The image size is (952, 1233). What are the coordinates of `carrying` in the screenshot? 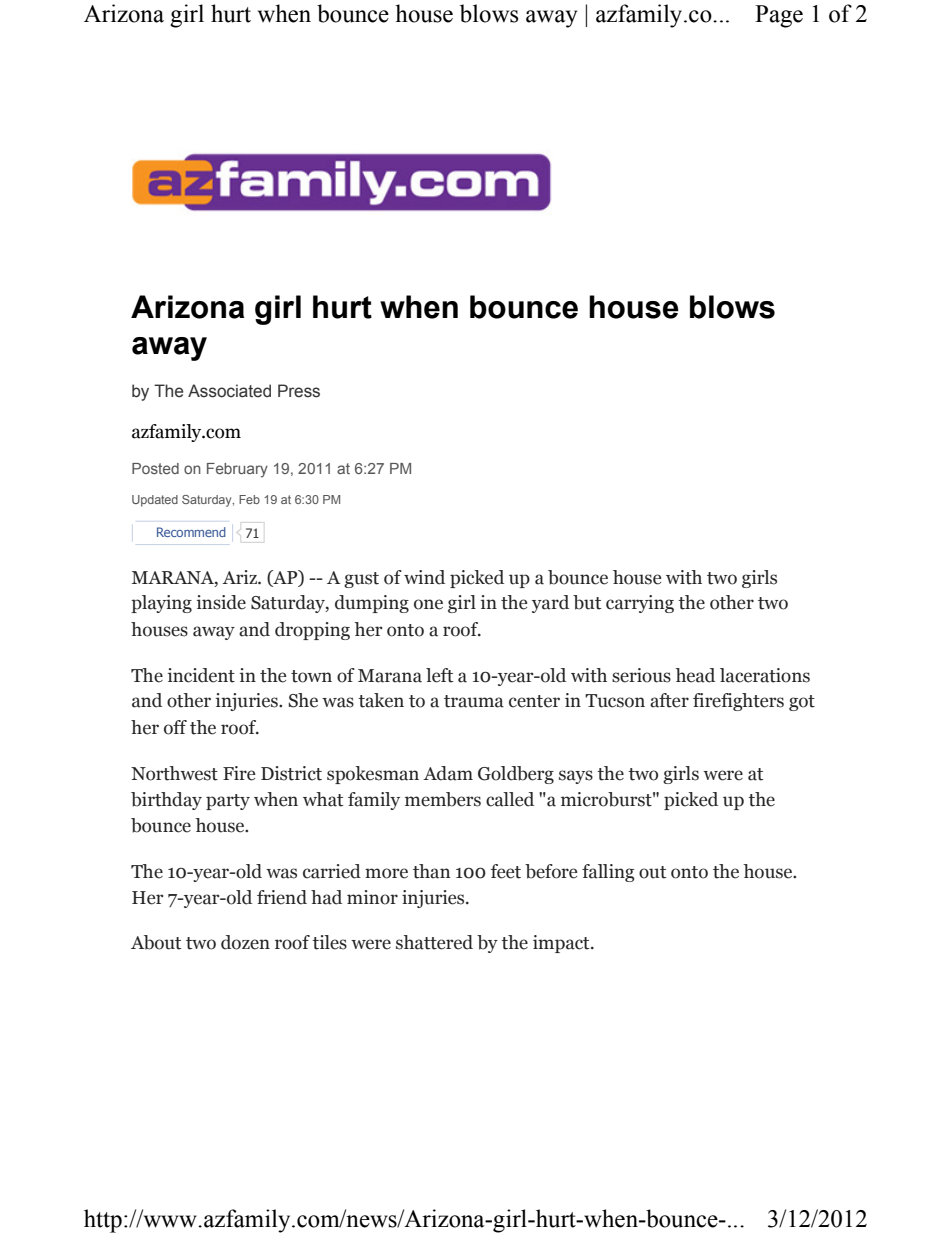 It's located at (640, 604).
